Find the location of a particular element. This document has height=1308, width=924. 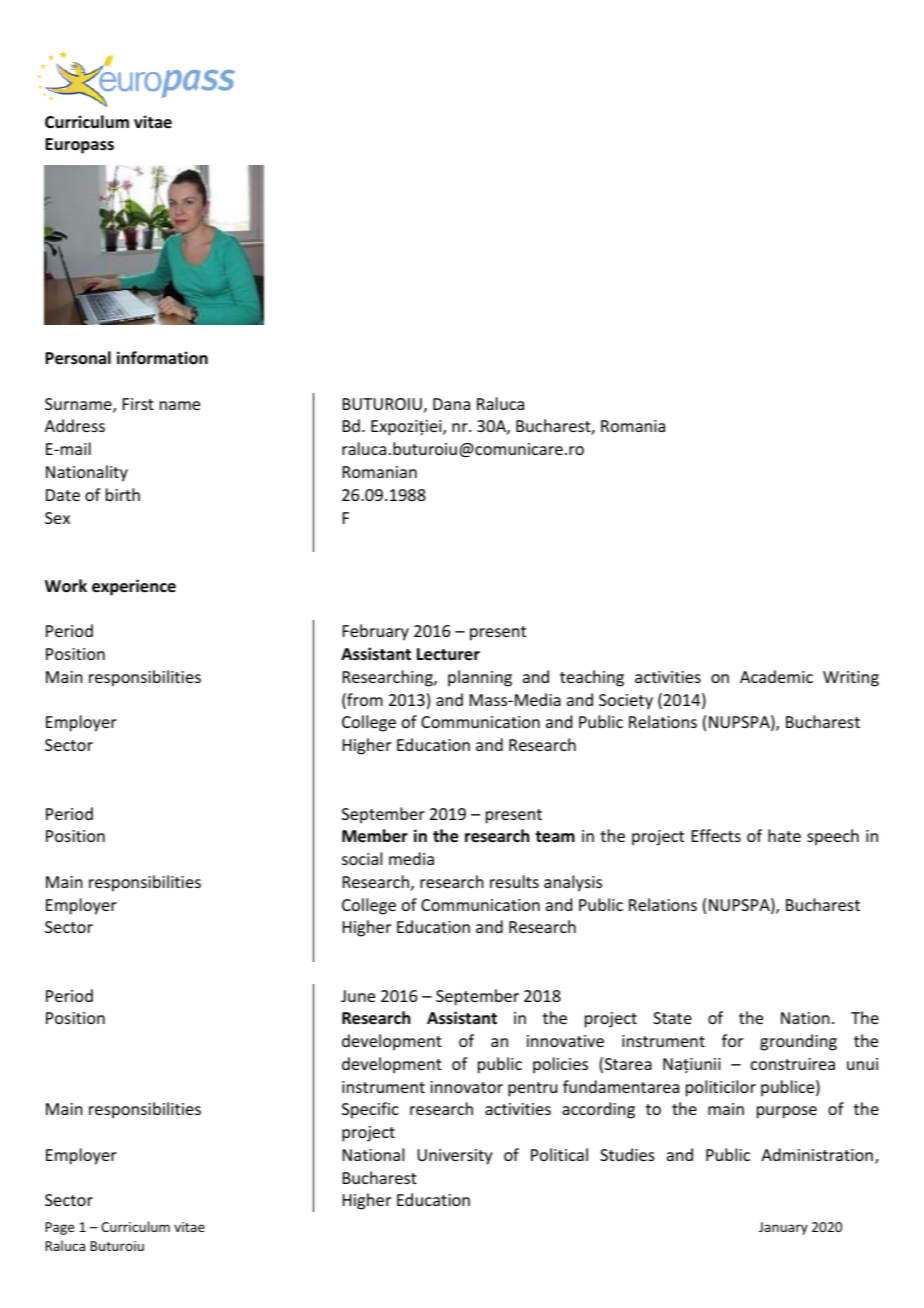

results is located at coordinates (514, 881).
